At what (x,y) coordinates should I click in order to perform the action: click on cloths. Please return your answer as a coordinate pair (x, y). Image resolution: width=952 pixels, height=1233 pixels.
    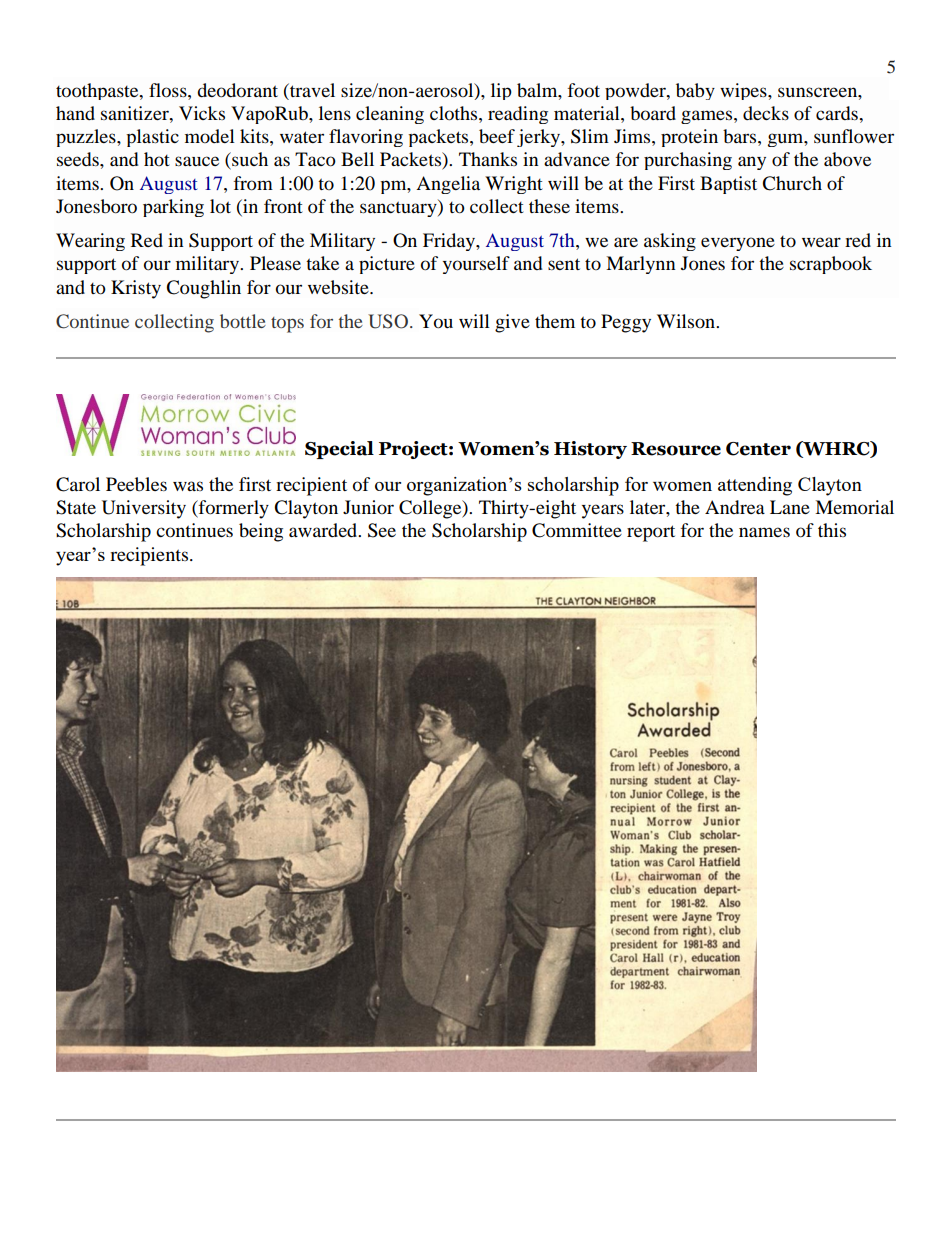
    Looking at the image, I should click on (455, 113).
